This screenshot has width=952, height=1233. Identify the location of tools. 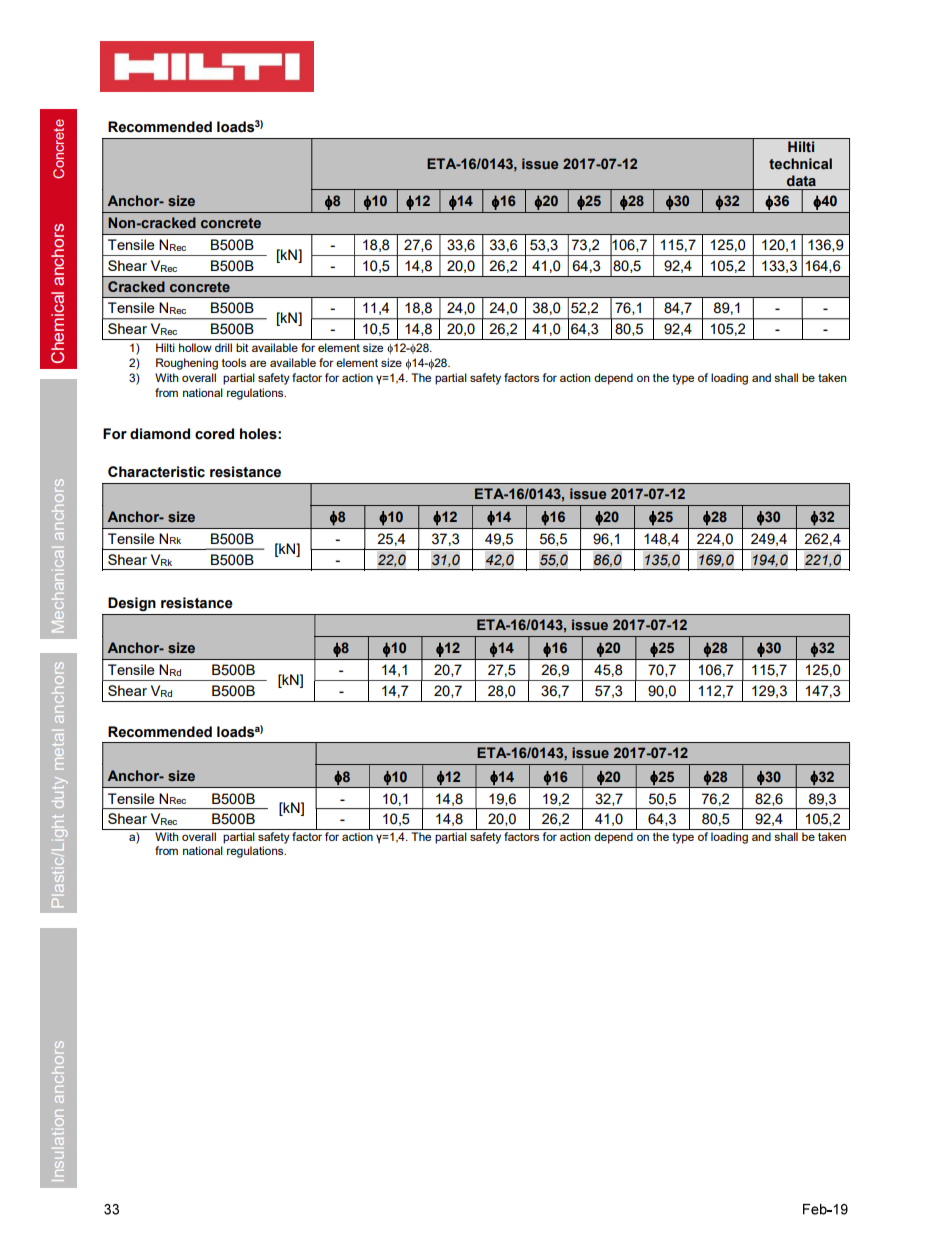
(234, 362).
